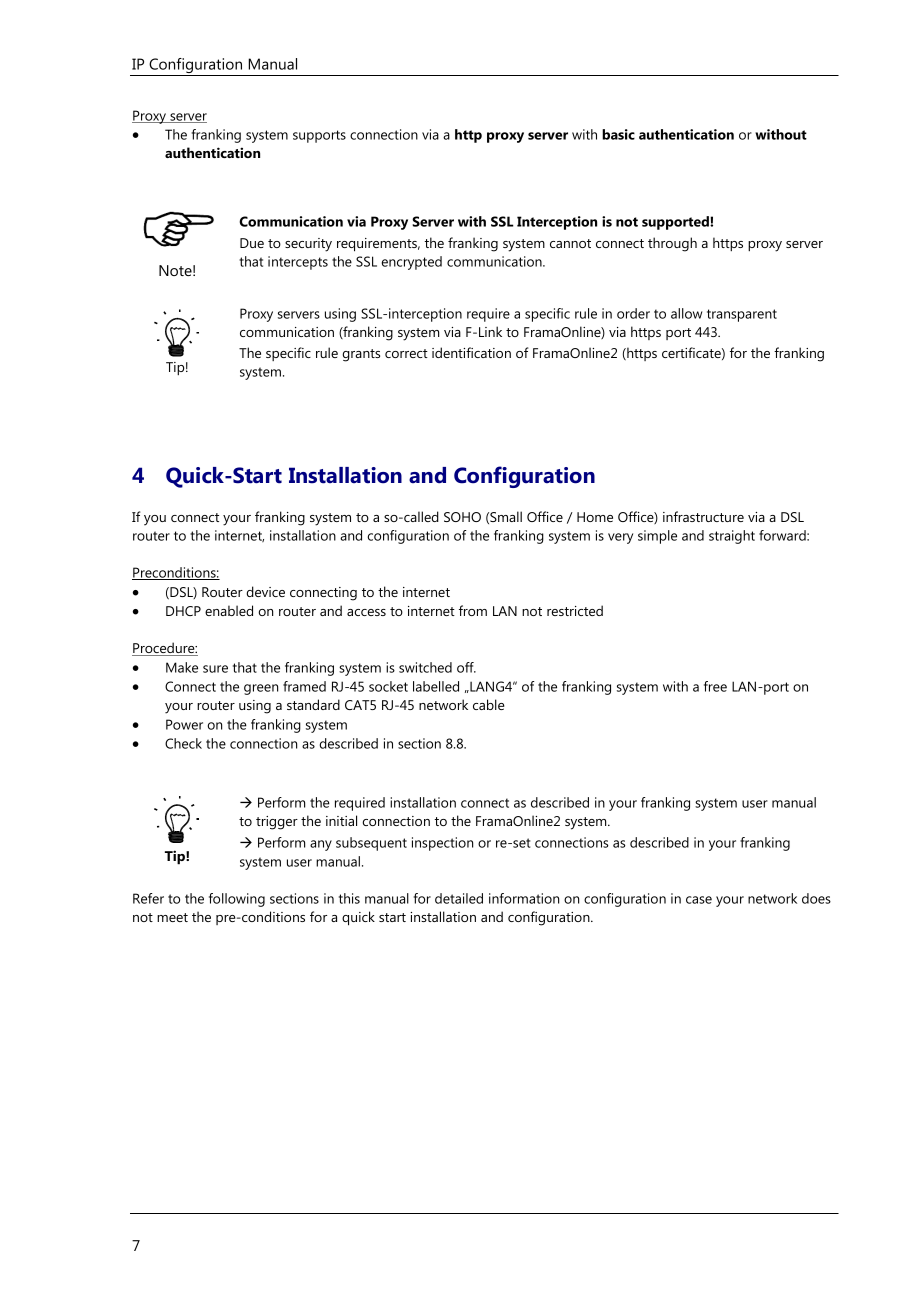 This screenshot has width=924, height=1308. I want to click on basic, so click(618, 134).
